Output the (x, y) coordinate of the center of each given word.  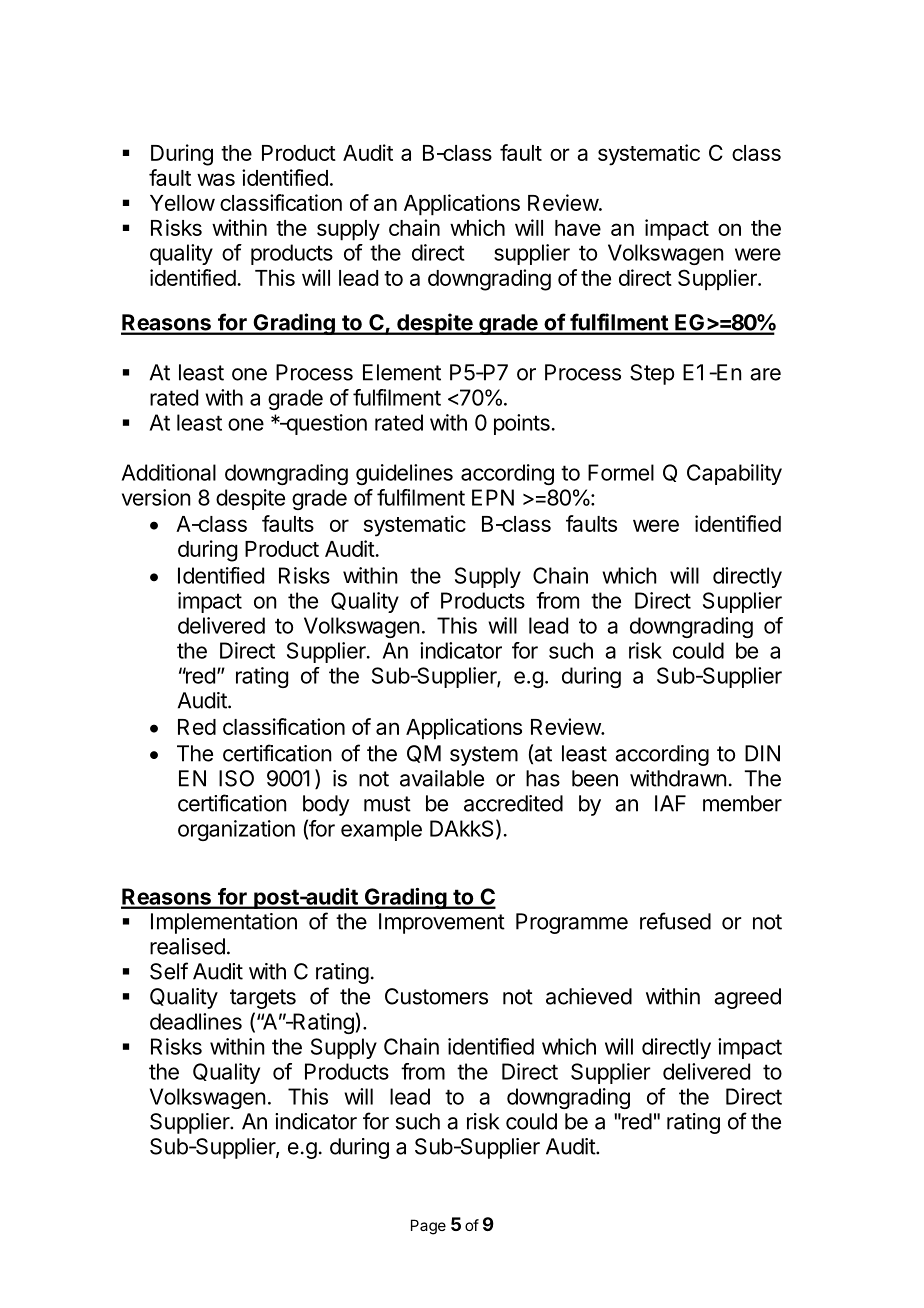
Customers (436, 996)
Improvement (442, 923)
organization (236, 830)
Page (428, 1227)
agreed (747, 998)
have (578, 228)
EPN (493, 497)
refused (675, 921)
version (156, 497)
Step (652, 374)
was (216, 179)
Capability (734, 474)
